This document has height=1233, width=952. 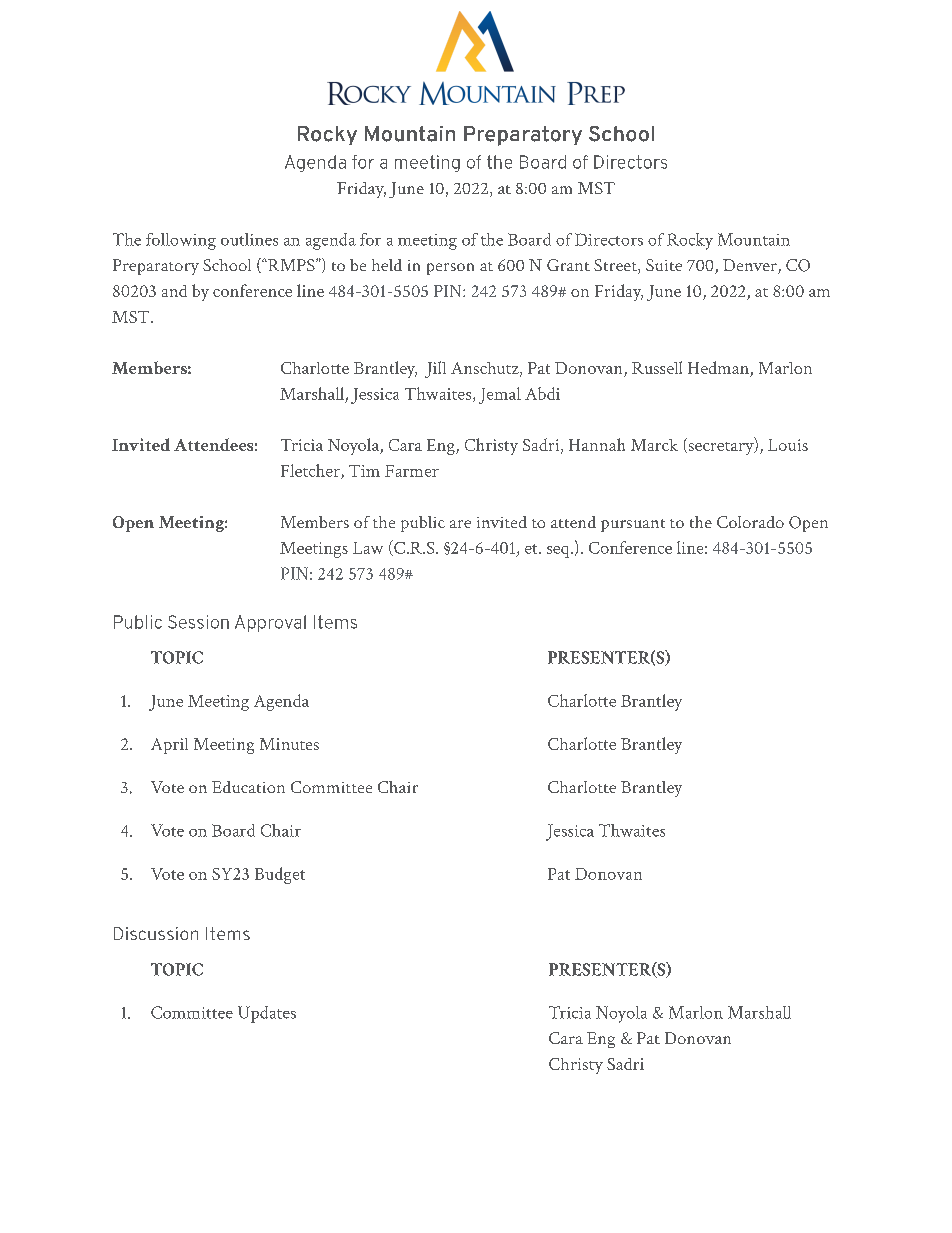 I want to click on Approval, so click(x=270, y=623).
